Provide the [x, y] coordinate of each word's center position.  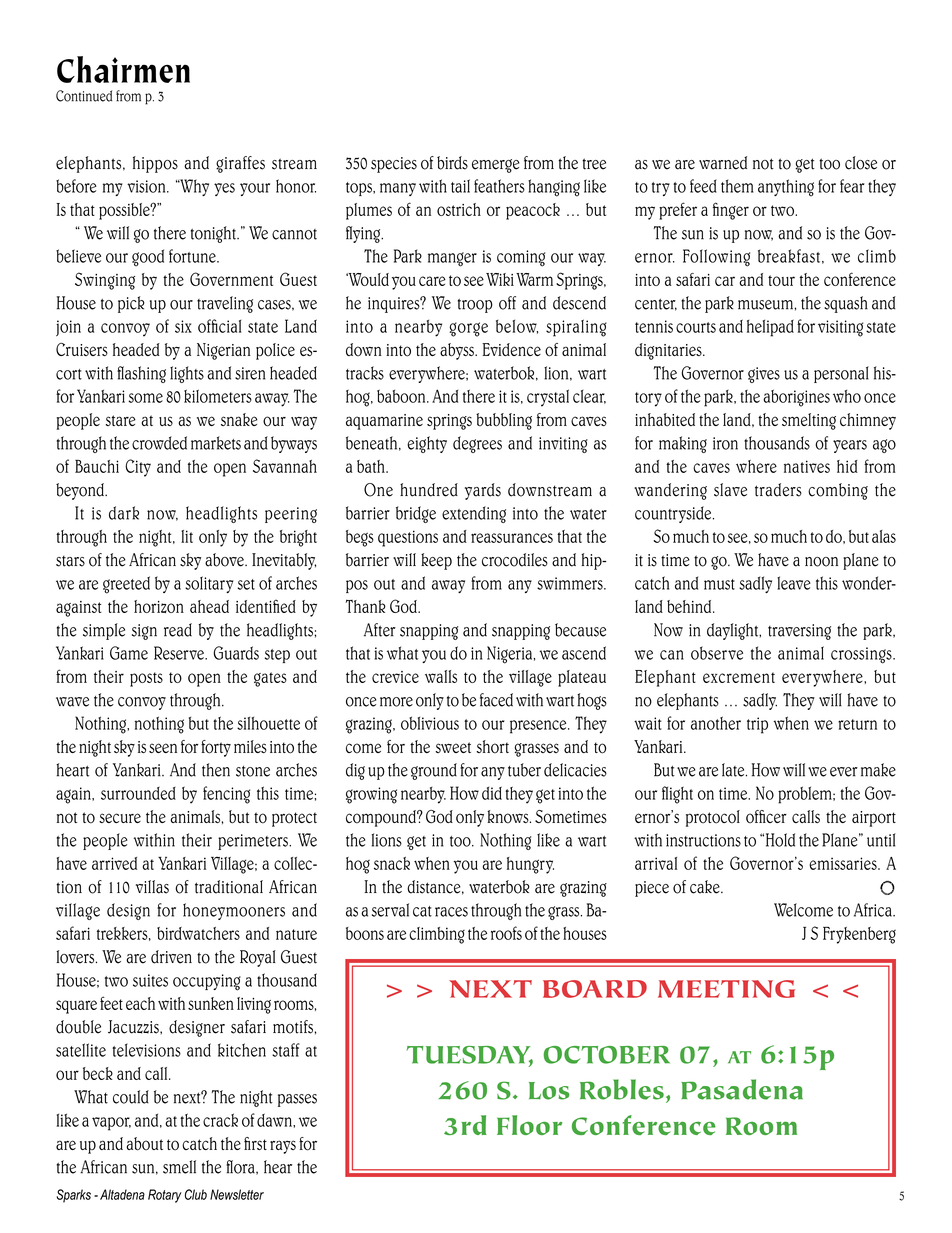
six [183, 326]
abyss [458, 351]
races [451, 912]
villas [152, 887]
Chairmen [123, 69]
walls [441, 676]
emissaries [844, 863]
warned [723, 163]
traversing [799, 632]
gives [764, 375]
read [178, 630]
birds [452, 163]
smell [179, 1167]
